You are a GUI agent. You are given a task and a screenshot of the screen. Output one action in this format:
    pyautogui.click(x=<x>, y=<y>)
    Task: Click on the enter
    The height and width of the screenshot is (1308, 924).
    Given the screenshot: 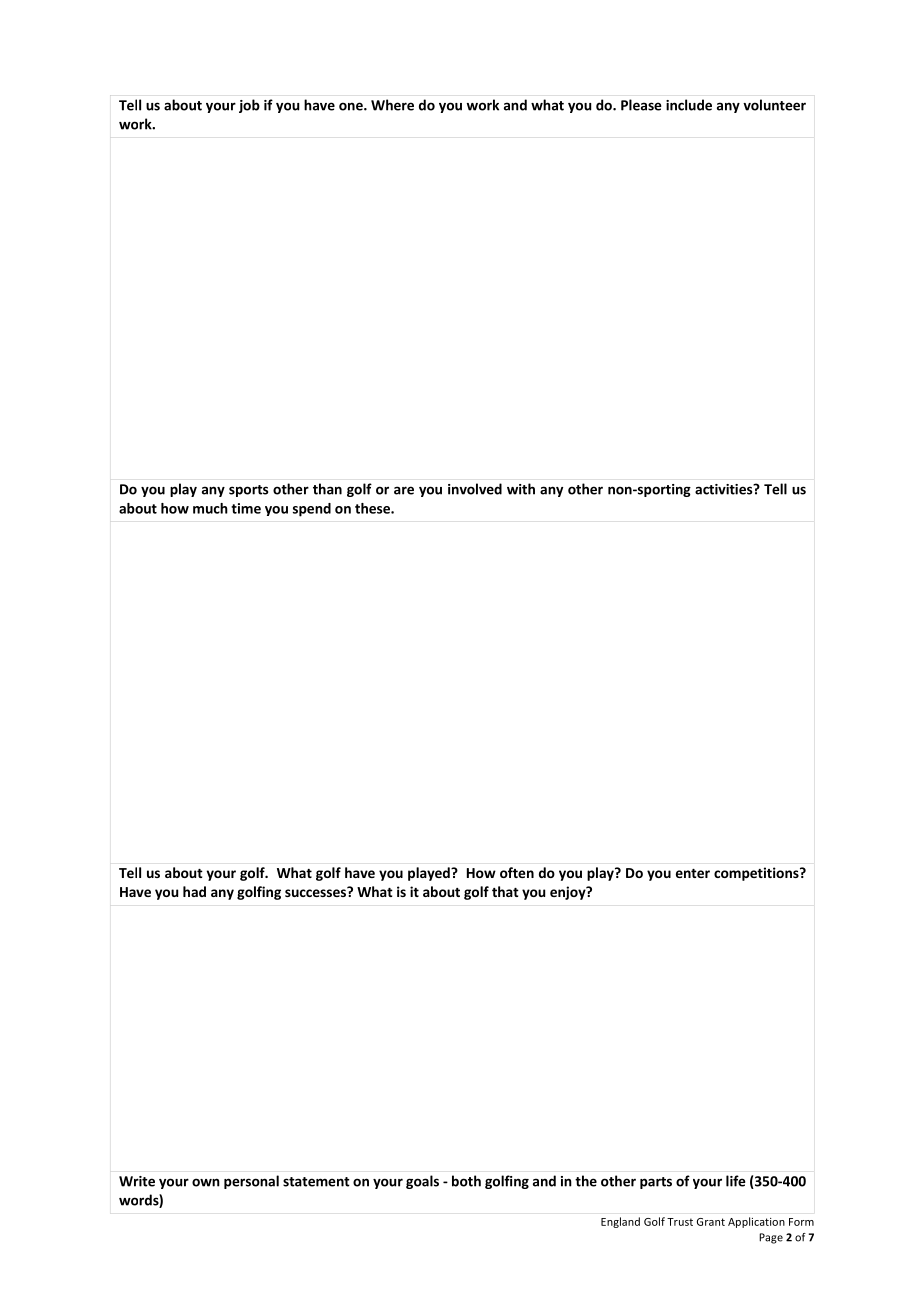 What is the action you would take?
    pyautogui.click(x=693, y=873)
